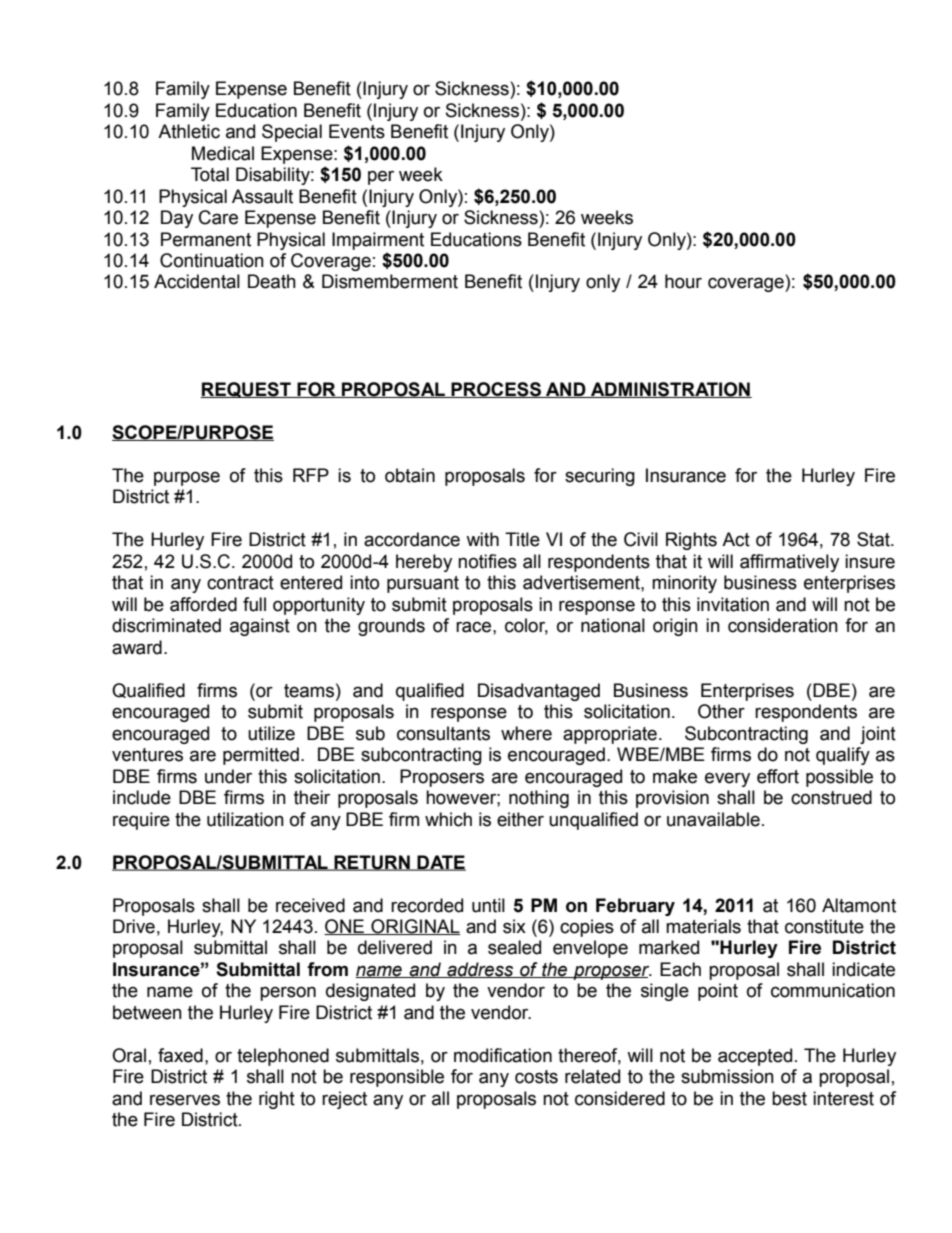 The height and width of the image is (1233, 952). Describe the element at coordinates (357, 131) in the image. I see `Events` at that location.
